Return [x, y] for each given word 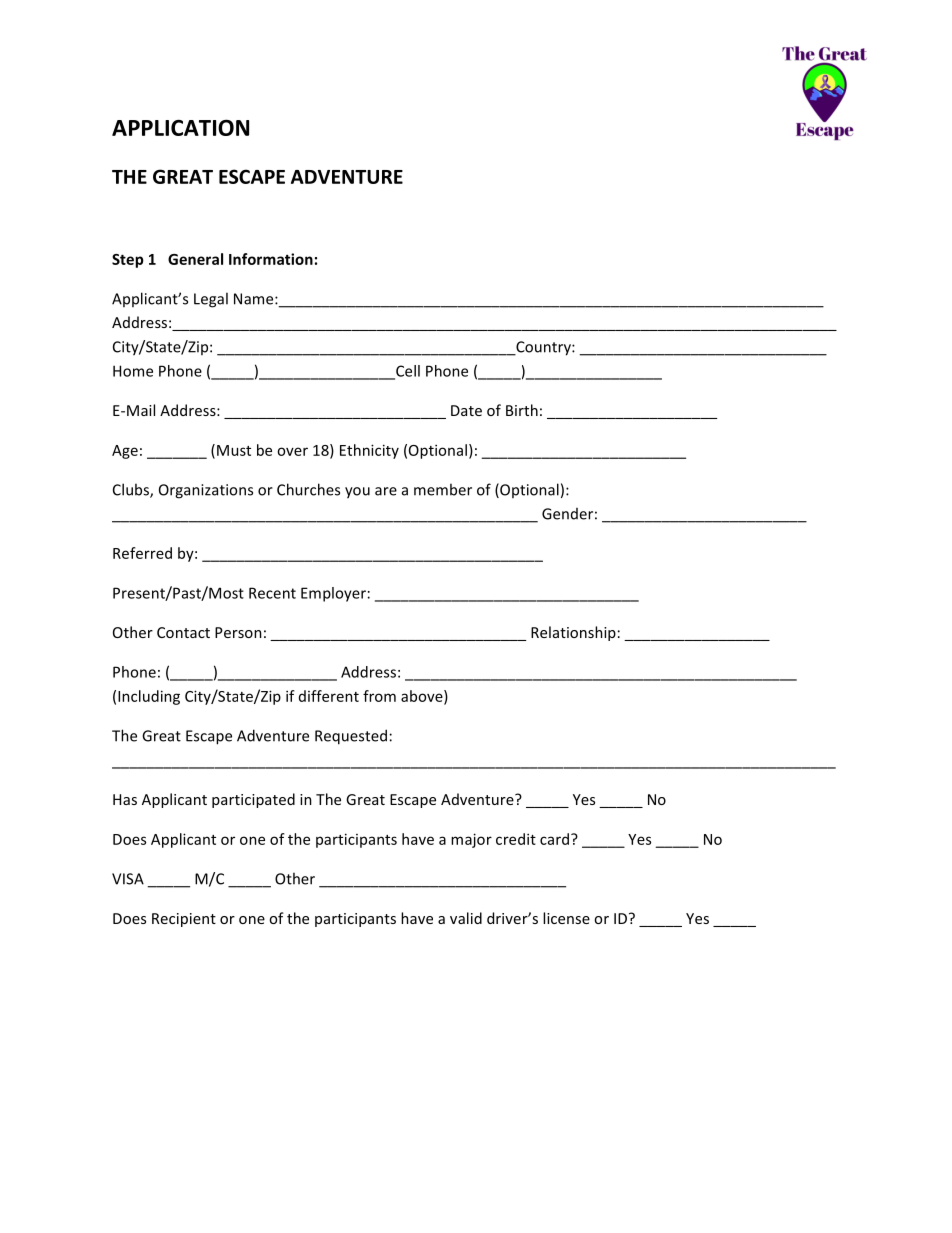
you [357, 493]
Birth [522, 410]
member [443, 489]
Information [271, 259]
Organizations [206, 491]
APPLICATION [180, 127]
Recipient [184, 920]
